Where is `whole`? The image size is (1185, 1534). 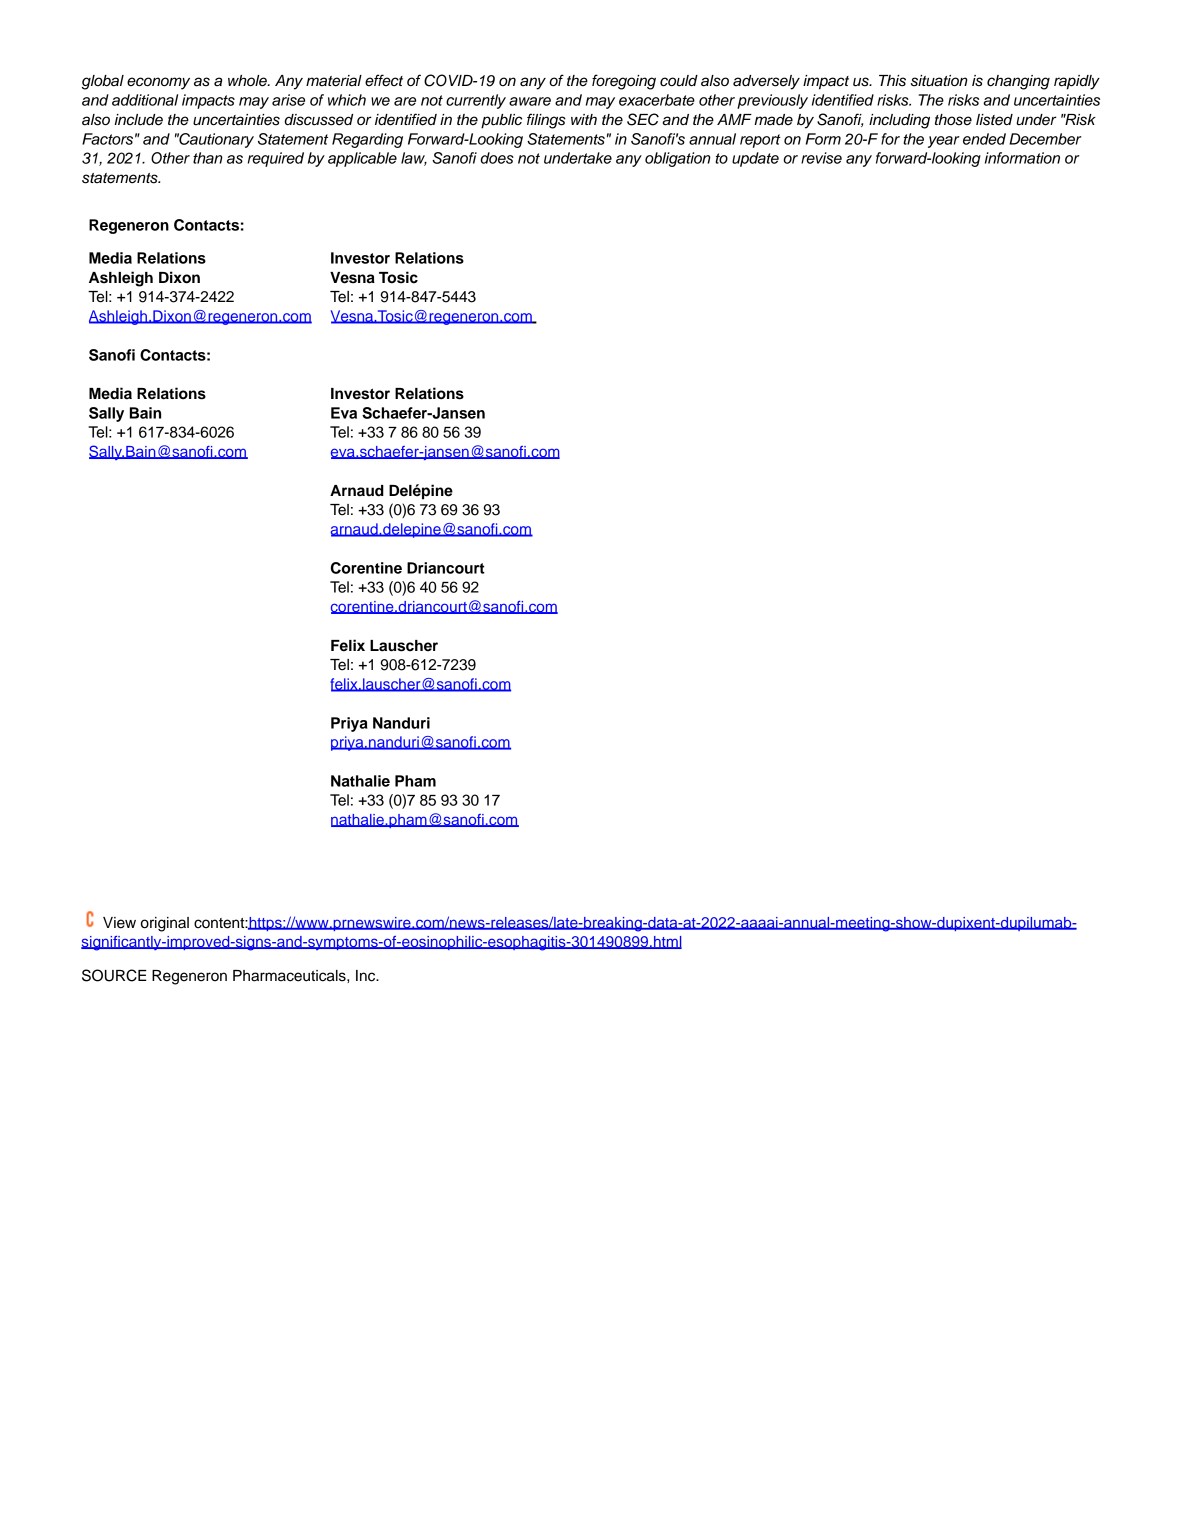 whole is located at coordinates (248, 81).
